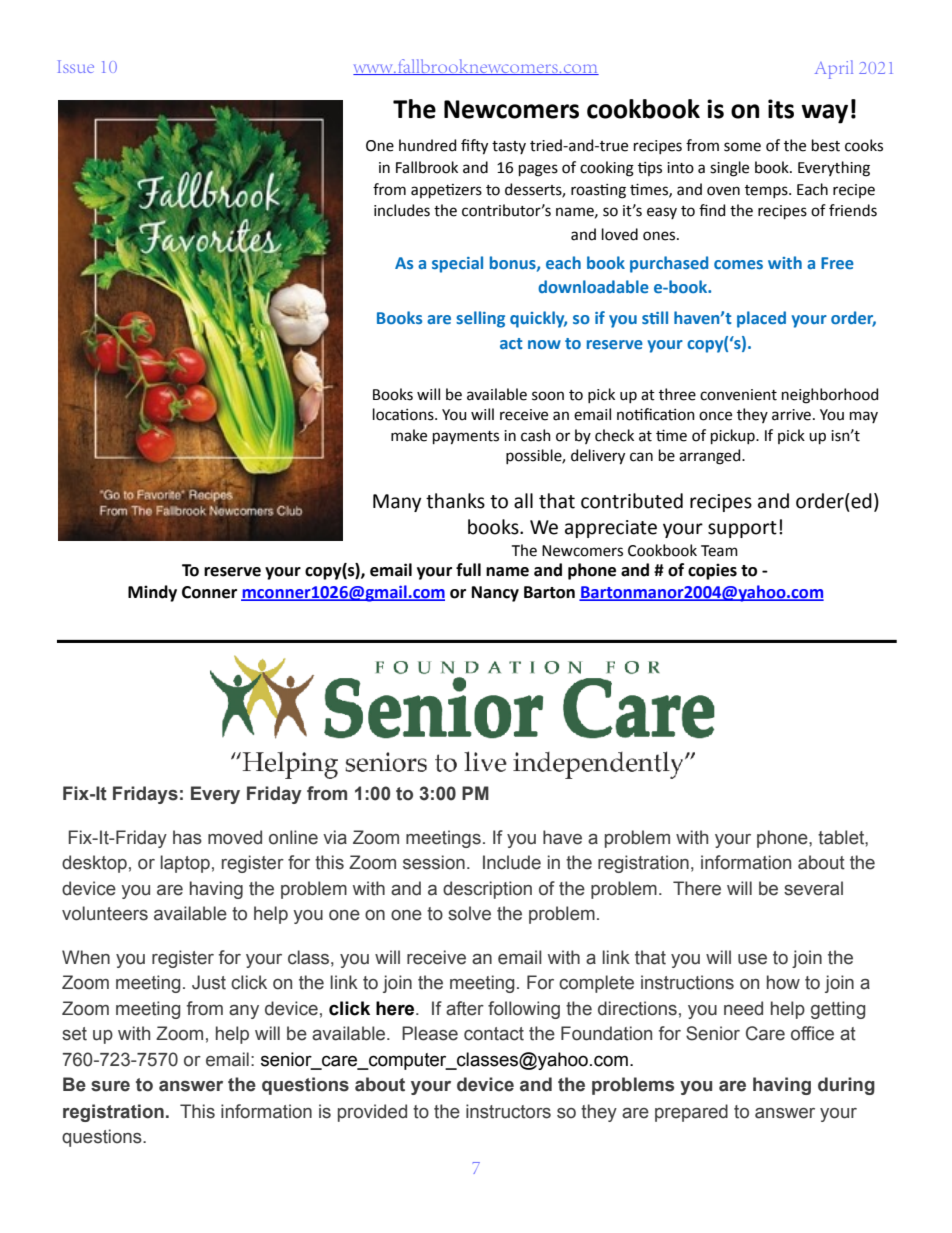  I want to click on payments, so click(466, 438).
